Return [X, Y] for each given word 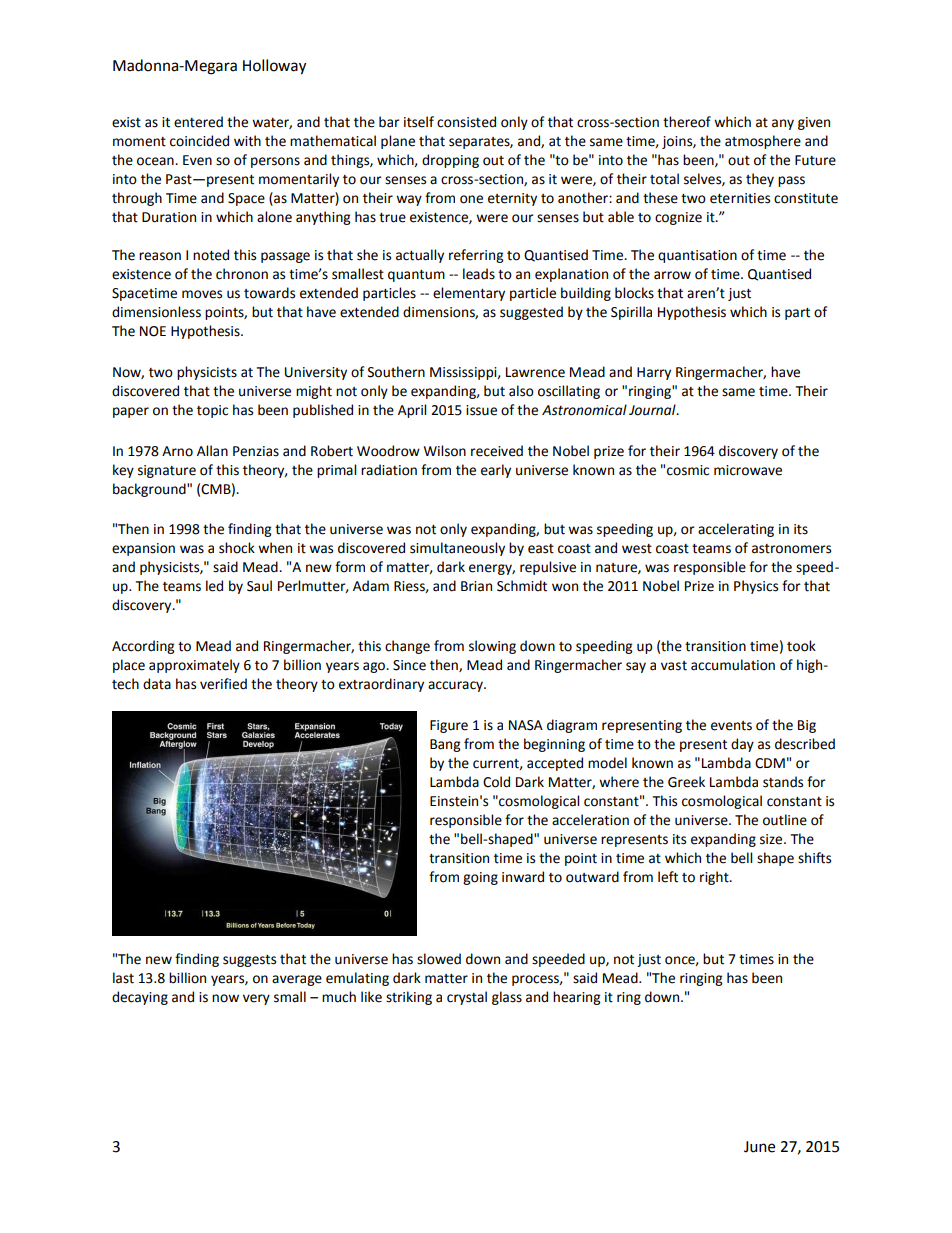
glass [507, 998]
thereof [687, 122]
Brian [476, 586]
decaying [140, 998]
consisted [466, 122]
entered [198, 122]
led [214, 586]
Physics [756, 587]
